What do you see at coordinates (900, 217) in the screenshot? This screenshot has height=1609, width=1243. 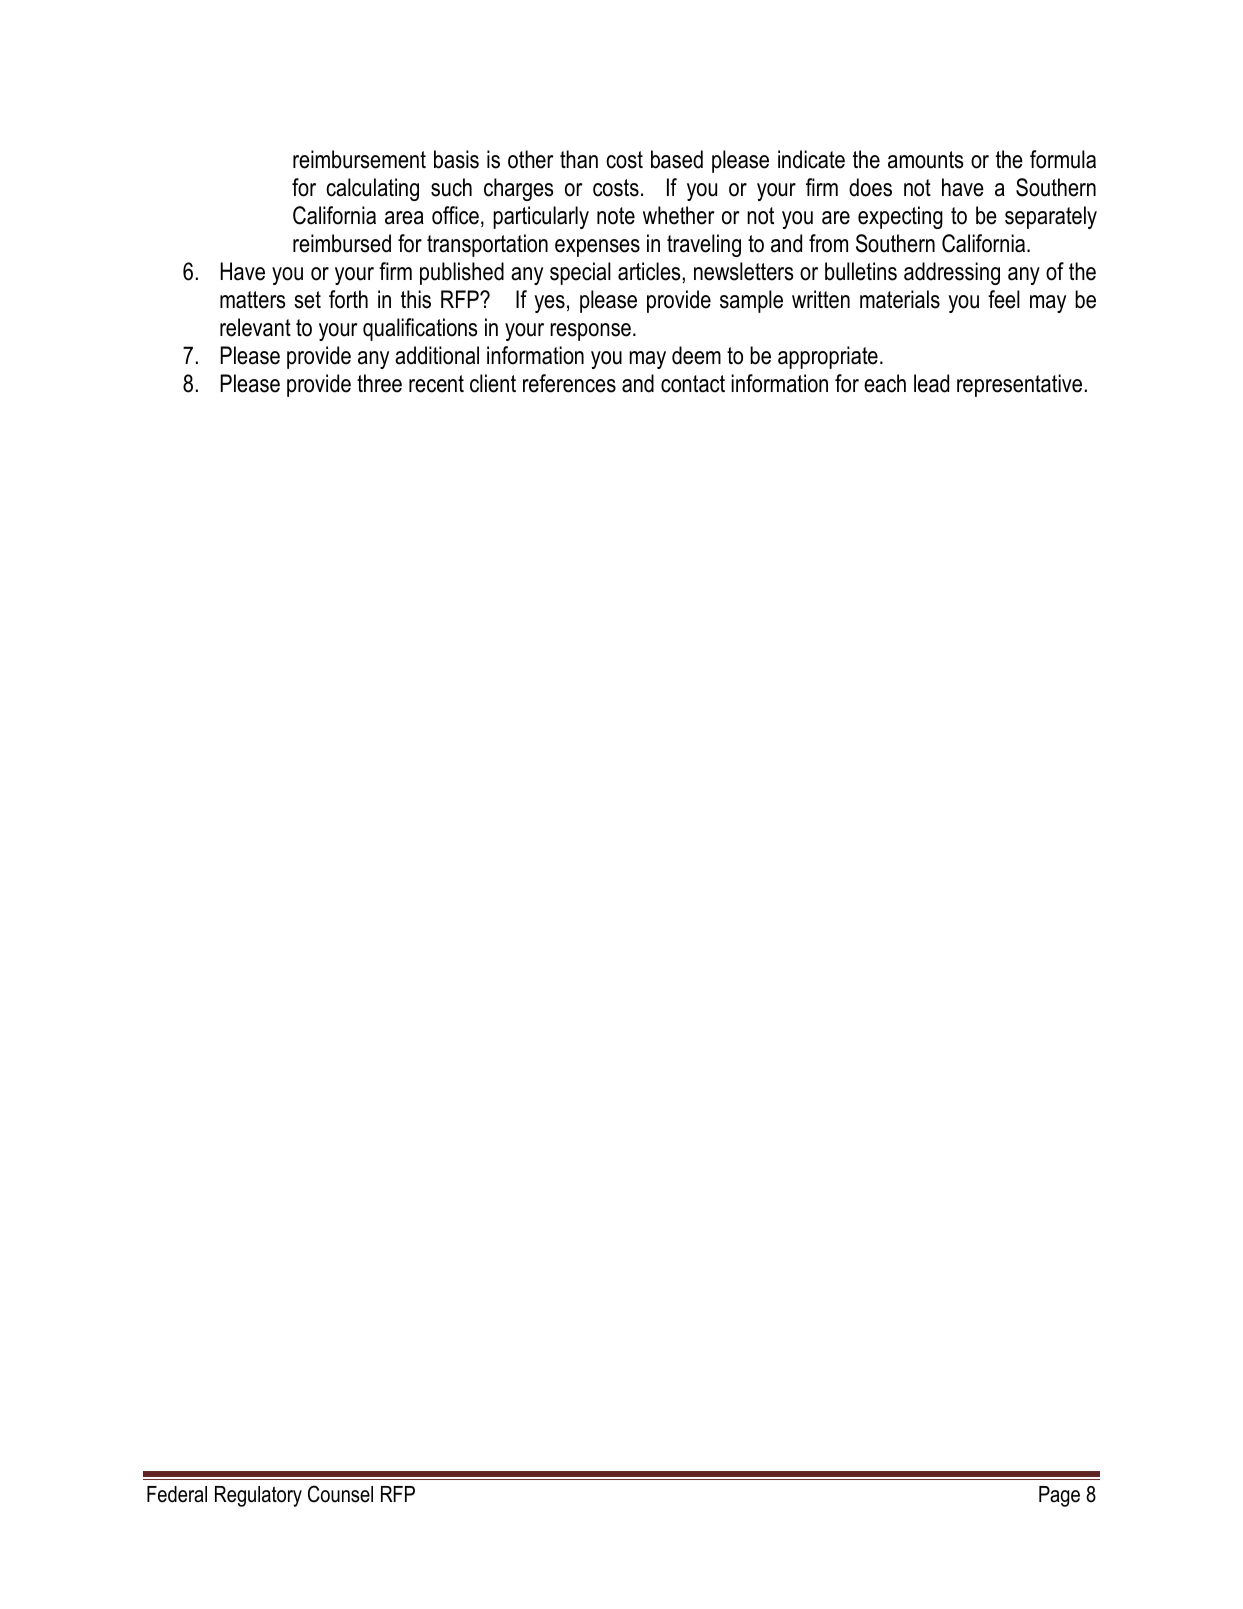 I see `expecting` at bounding box center [900, 217].
